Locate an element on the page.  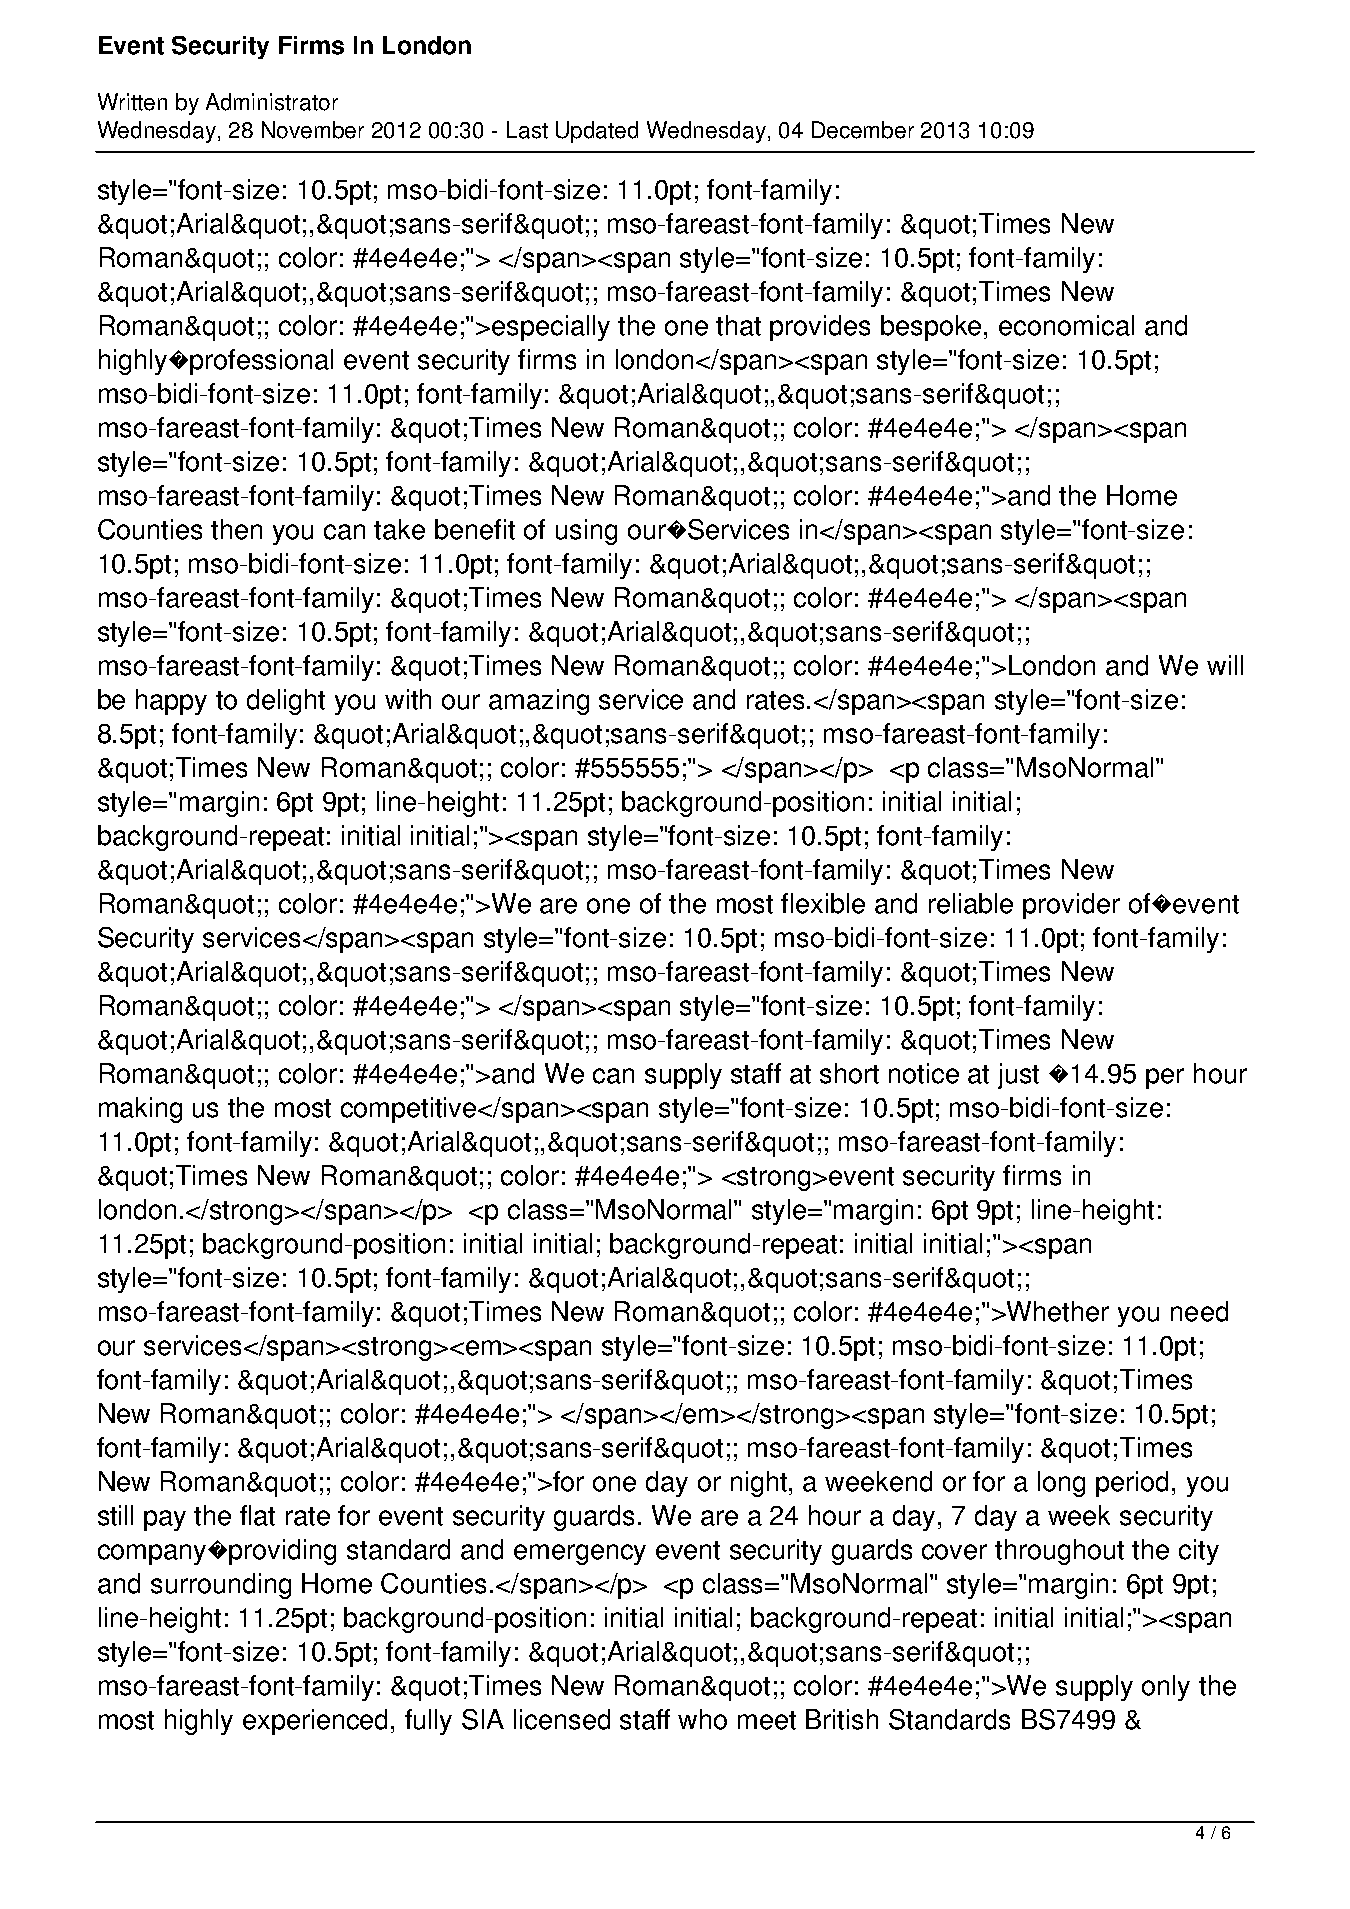
experienced is located at coordinates (315, 1722).
